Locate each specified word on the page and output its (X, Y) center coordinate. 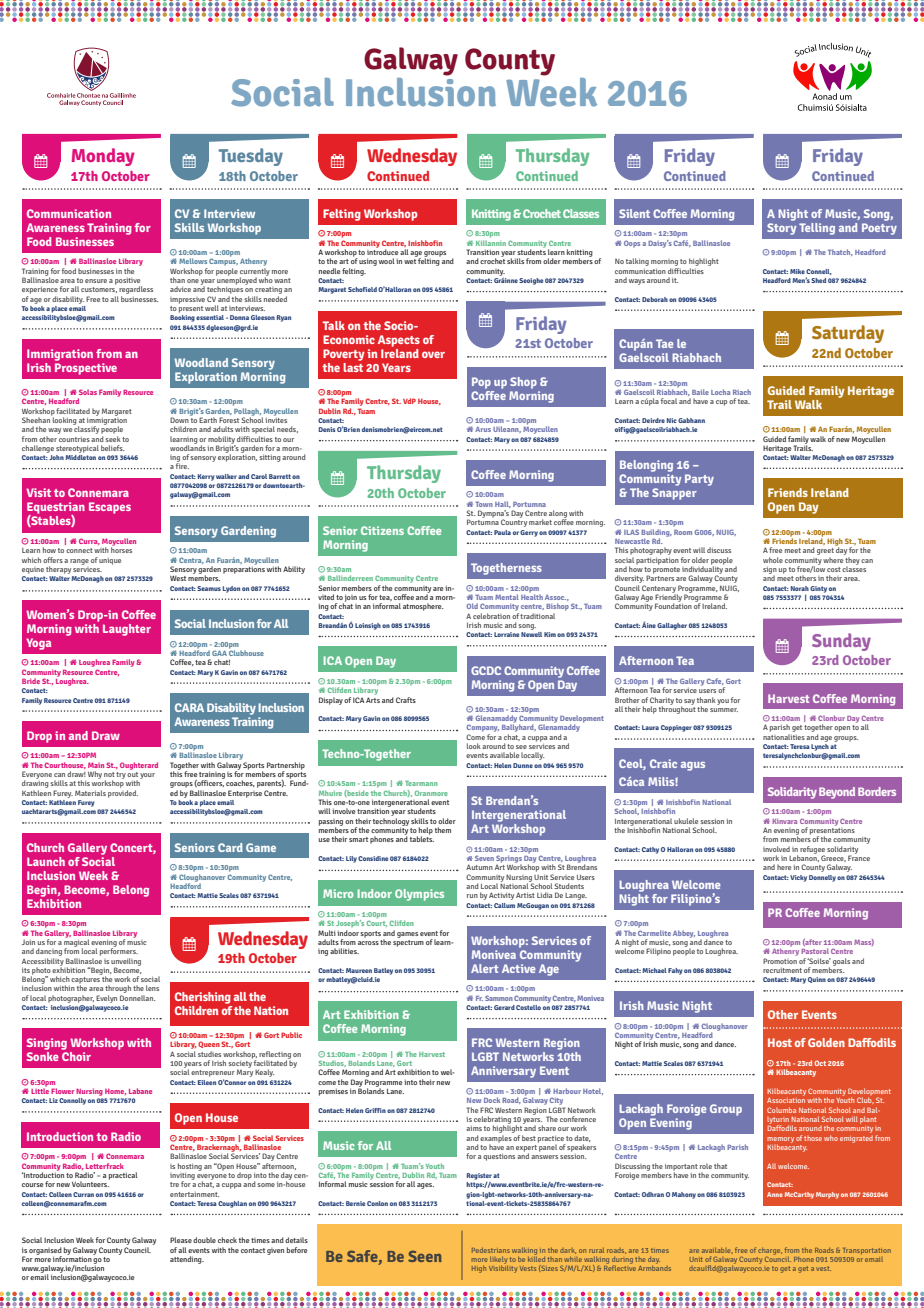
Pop (481, 383)
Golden (826, 1042)
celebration (491, 616)
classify (86, 429)
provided (123, 794)
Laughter (127, 630)
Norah (800, 588)
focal (669, 401)
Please (181, 1240)
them (443, 830)
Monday (103, 157)
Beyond (837, 793)
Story (781, 229)
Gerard (504, 1007)
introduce (383, 251)
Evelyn (106, 999)
